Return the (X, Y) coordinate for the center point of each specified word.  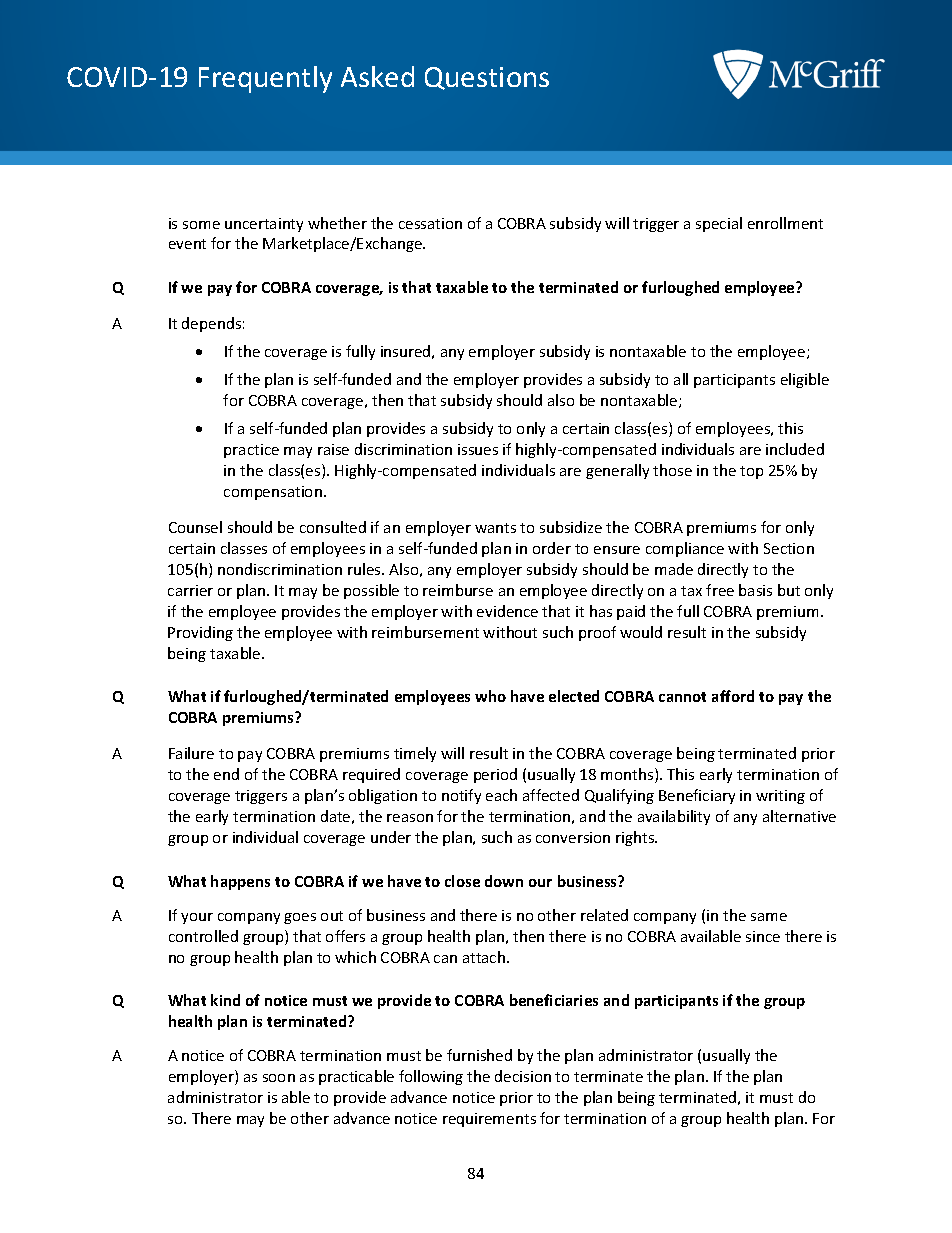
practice (251, 451)
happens (240, 882)
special (719, 224)
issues (478, 449)
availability (674, 817)
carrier (190, 590)
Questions (487, 78)
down (504, 881)
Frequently (265, 79)
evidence (507, 611)
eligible (805, 380)
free (720, 590)
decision (523, 1076)
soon (279, 1078)
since (763, 936)
